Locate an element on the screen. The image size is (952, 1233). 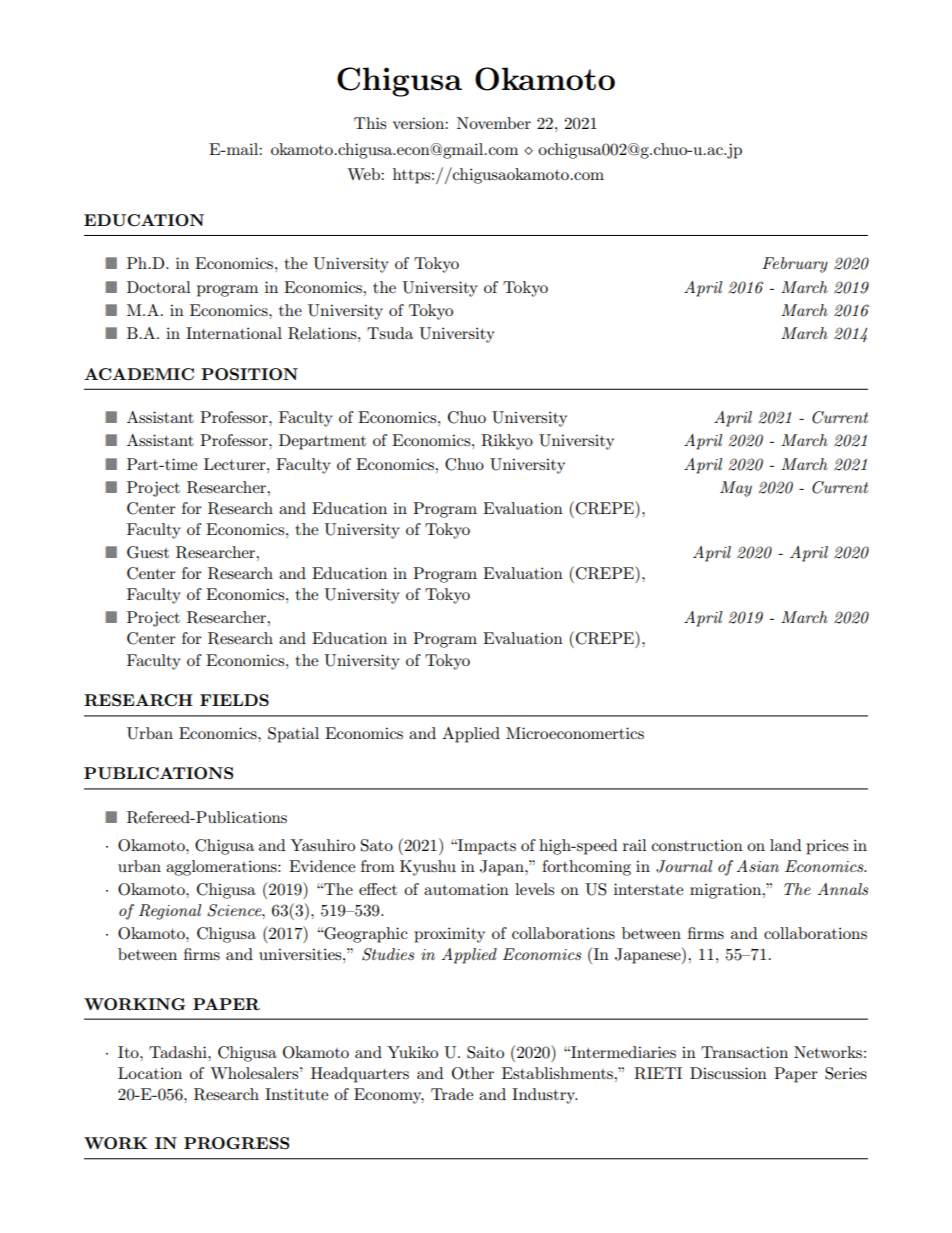
FIELDS is located at coordinates (234, 700).
